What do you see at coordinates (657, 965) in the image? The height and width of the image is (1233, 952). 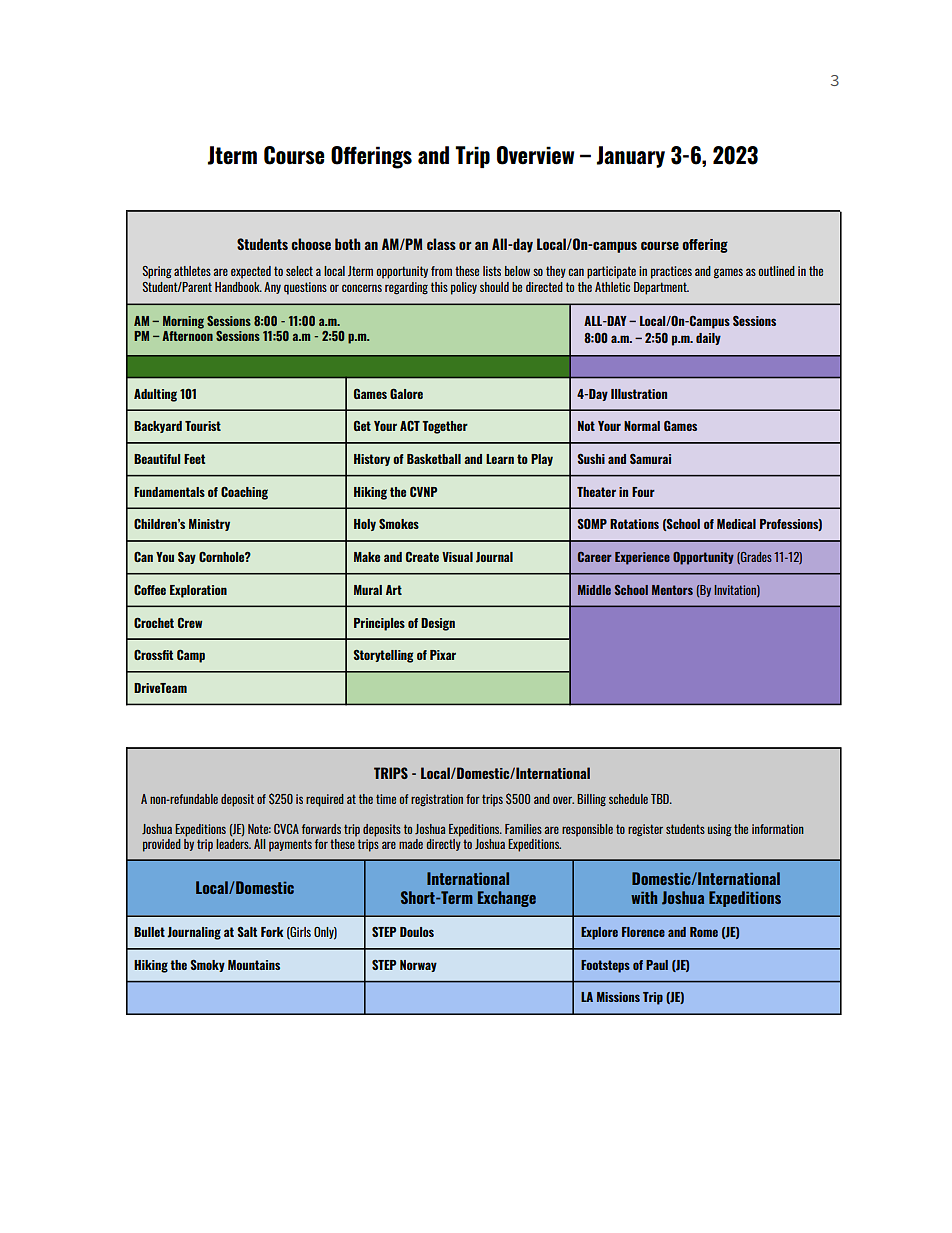 I see `Paul` at bounding box center [657, 965].
